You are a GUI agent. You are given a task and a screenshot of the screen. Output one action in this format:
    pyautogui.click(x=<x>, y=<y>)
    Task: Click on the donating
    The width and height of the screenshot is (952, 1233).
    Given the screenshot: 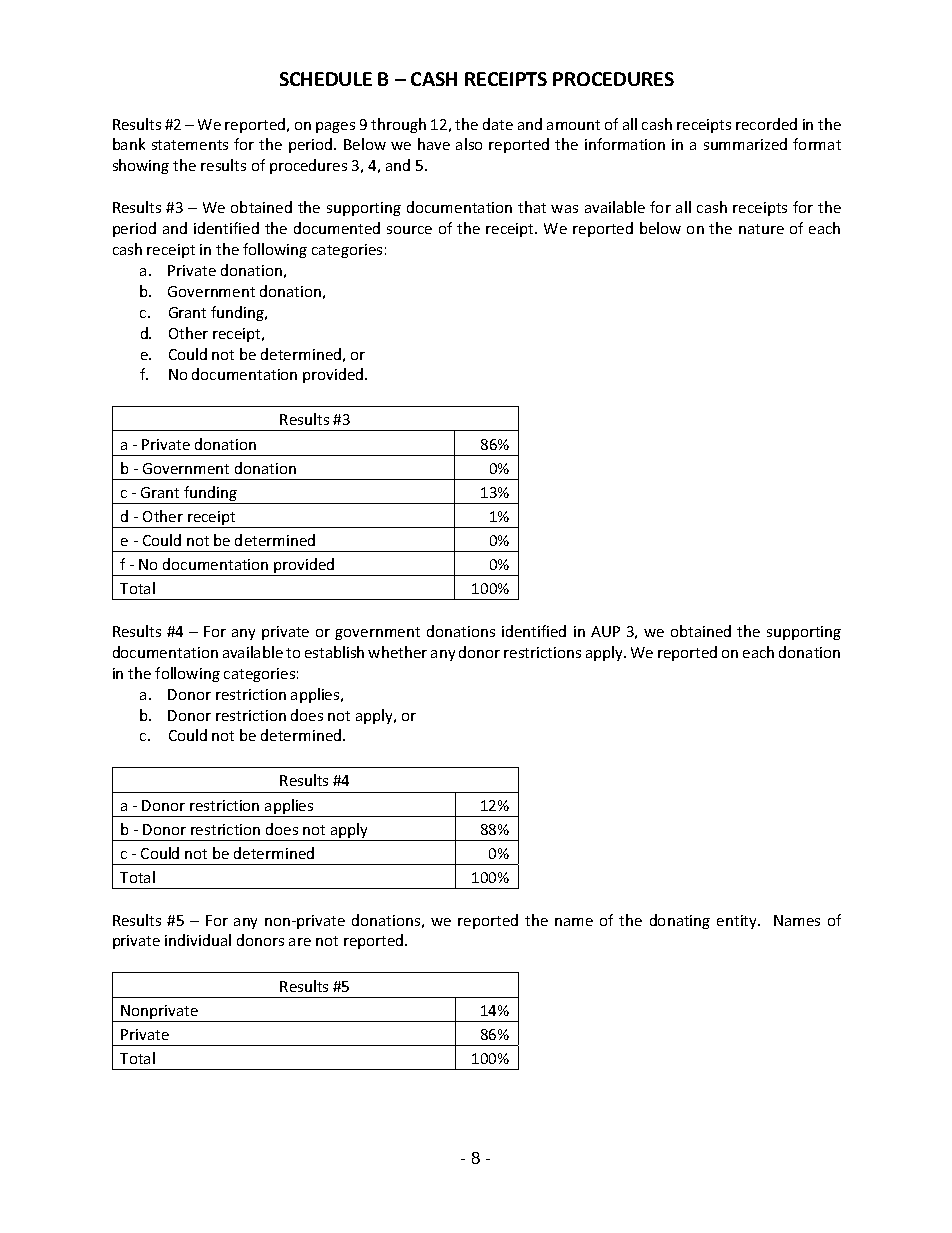 What is the action you would take?
    pyautogui.click(x=680, y=921)
